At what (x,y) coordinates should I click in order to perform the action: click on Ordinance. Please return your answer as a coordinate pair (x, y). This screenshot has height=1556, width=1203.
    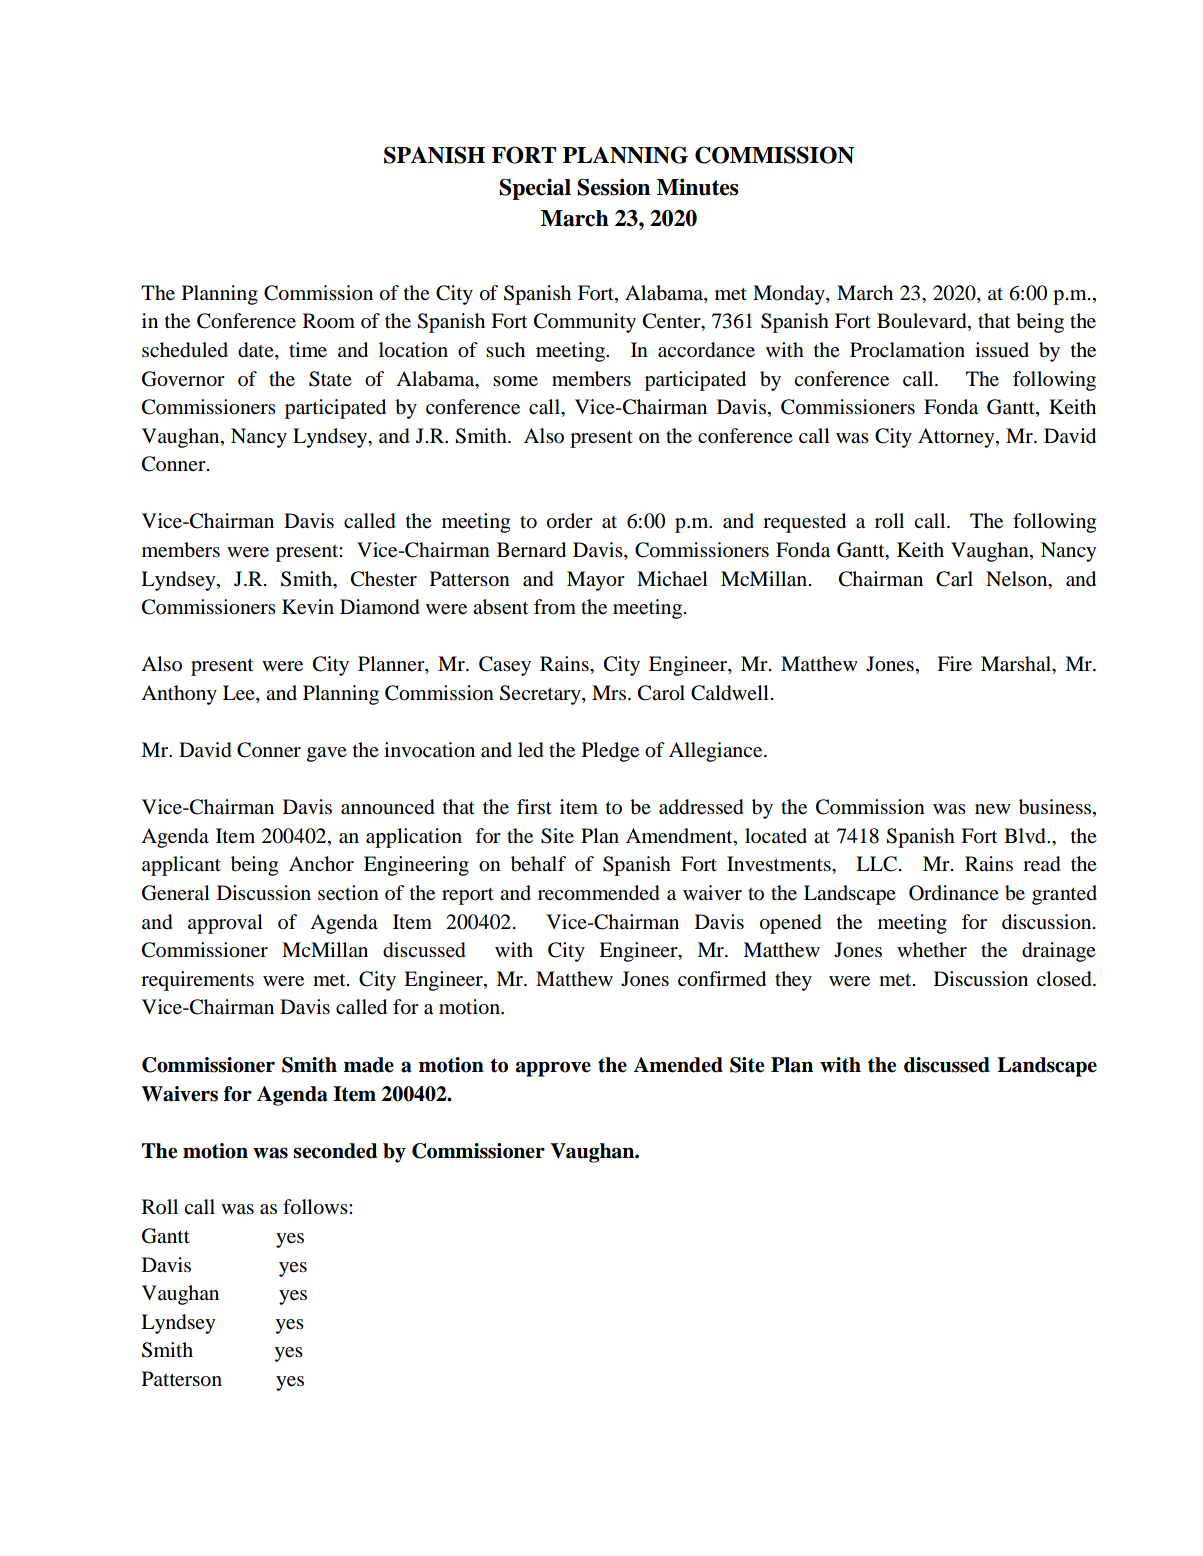
    Looking at the image, I should click on (954, 893).
